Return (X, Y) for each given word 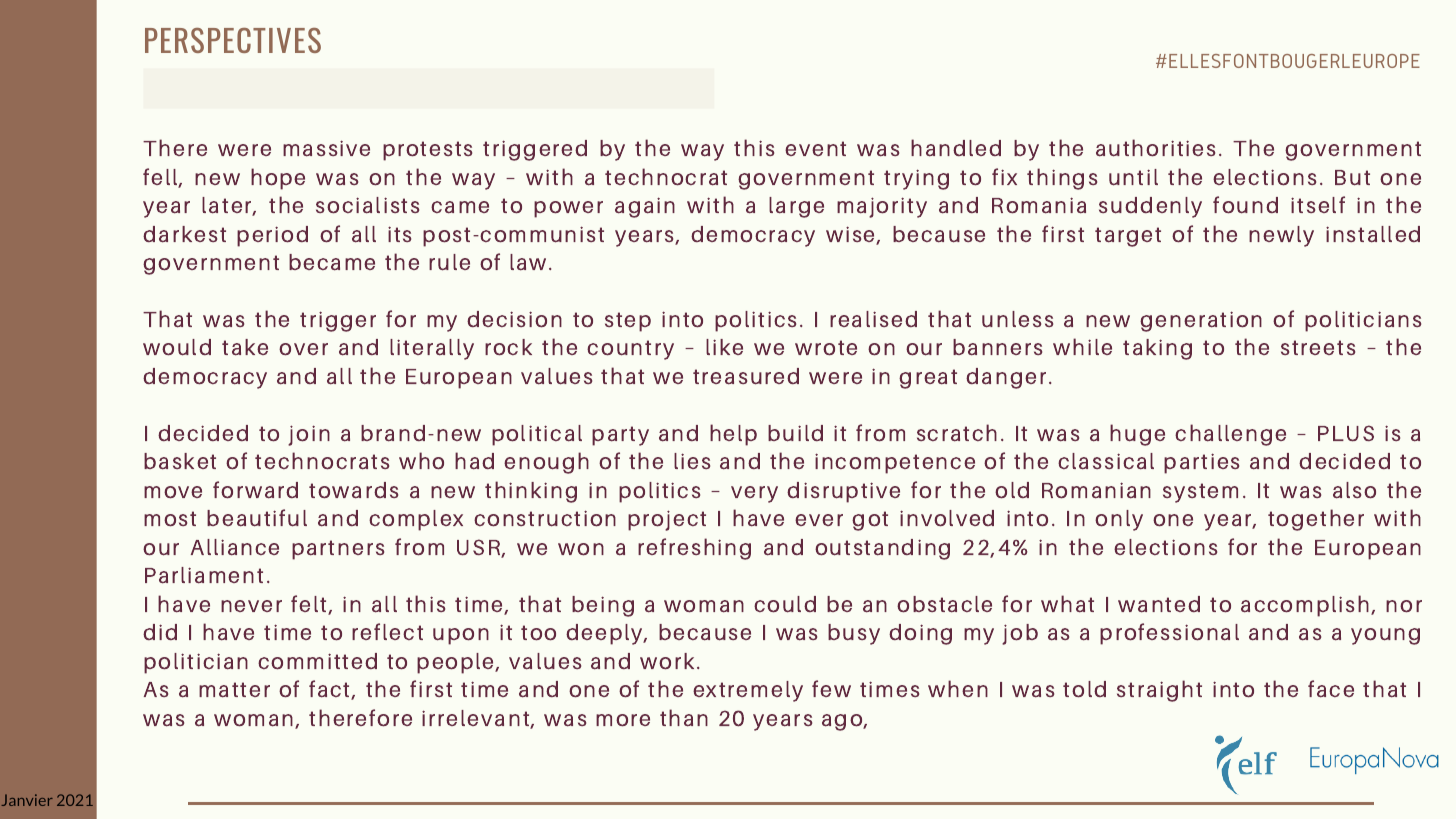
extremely (748, 691)
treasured (746, 376)
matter (234, 690)
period (272, 236)
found (1245, 205)
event (815, 148)
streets (1318, 347)
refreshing (694, 549)
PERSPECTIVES (233, 40)
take (245, 347)
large (796, 207)
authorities (1155, 148)
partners (338, 550)
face (1331, 689)
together (1316, 520)
